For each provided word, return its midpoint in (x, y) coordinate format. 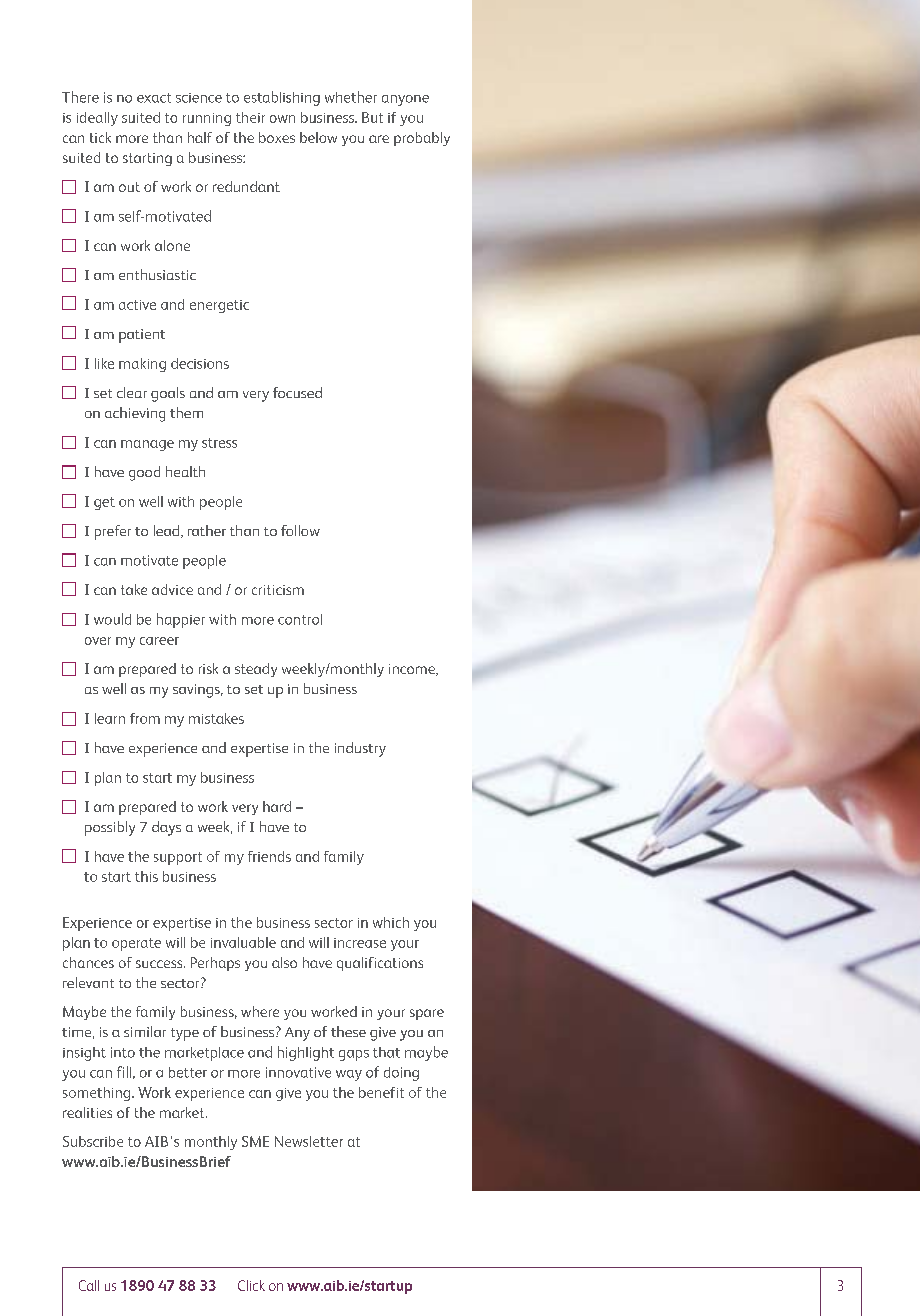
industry (360, 749)
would (112, 619)
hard (277, 806)
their (250, 117)
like (104, 363)
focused (297, 392)
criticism (278, 590)
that (386, 1052)
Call (89, 1285)
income (413, 670)
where (260, 1011)
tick (100, 137)
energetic (219, 306)
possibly (110, 828)
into (123, 1052)
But (372, 117)
